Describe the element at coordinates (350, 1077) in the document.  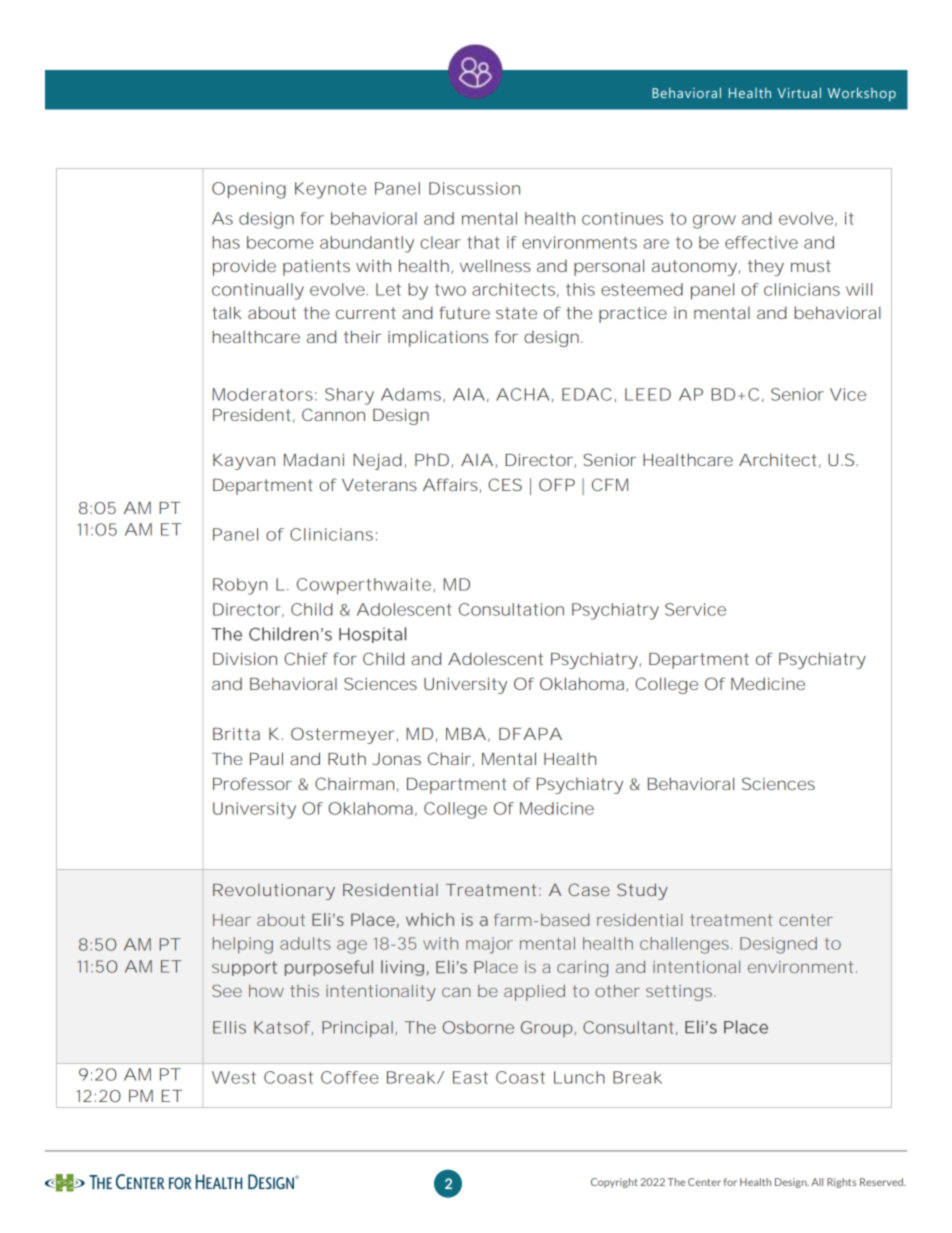
I see `Coffee` at that location.
